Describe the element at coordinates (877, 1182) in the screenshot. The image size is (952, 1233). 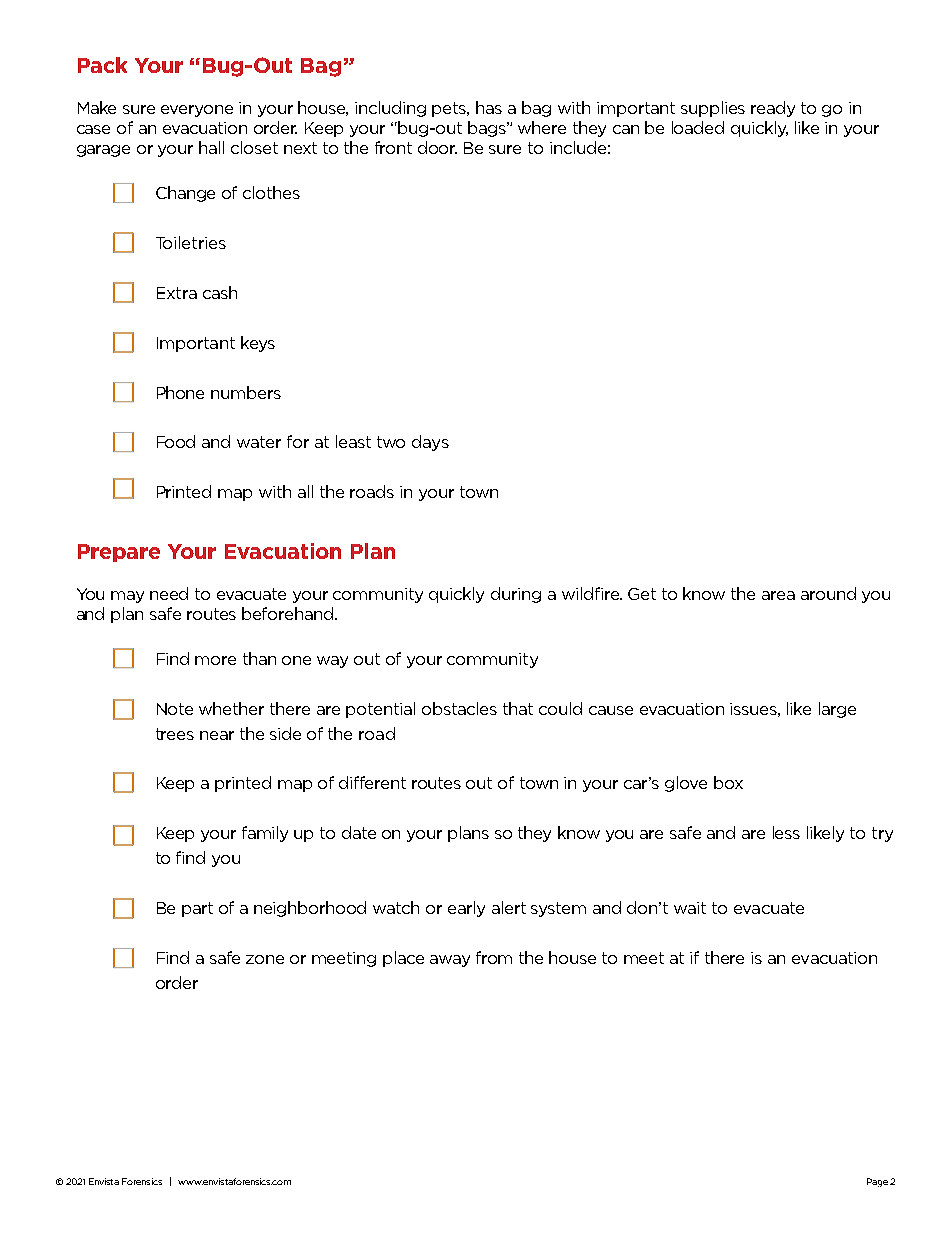
I see `Page` at that location.
